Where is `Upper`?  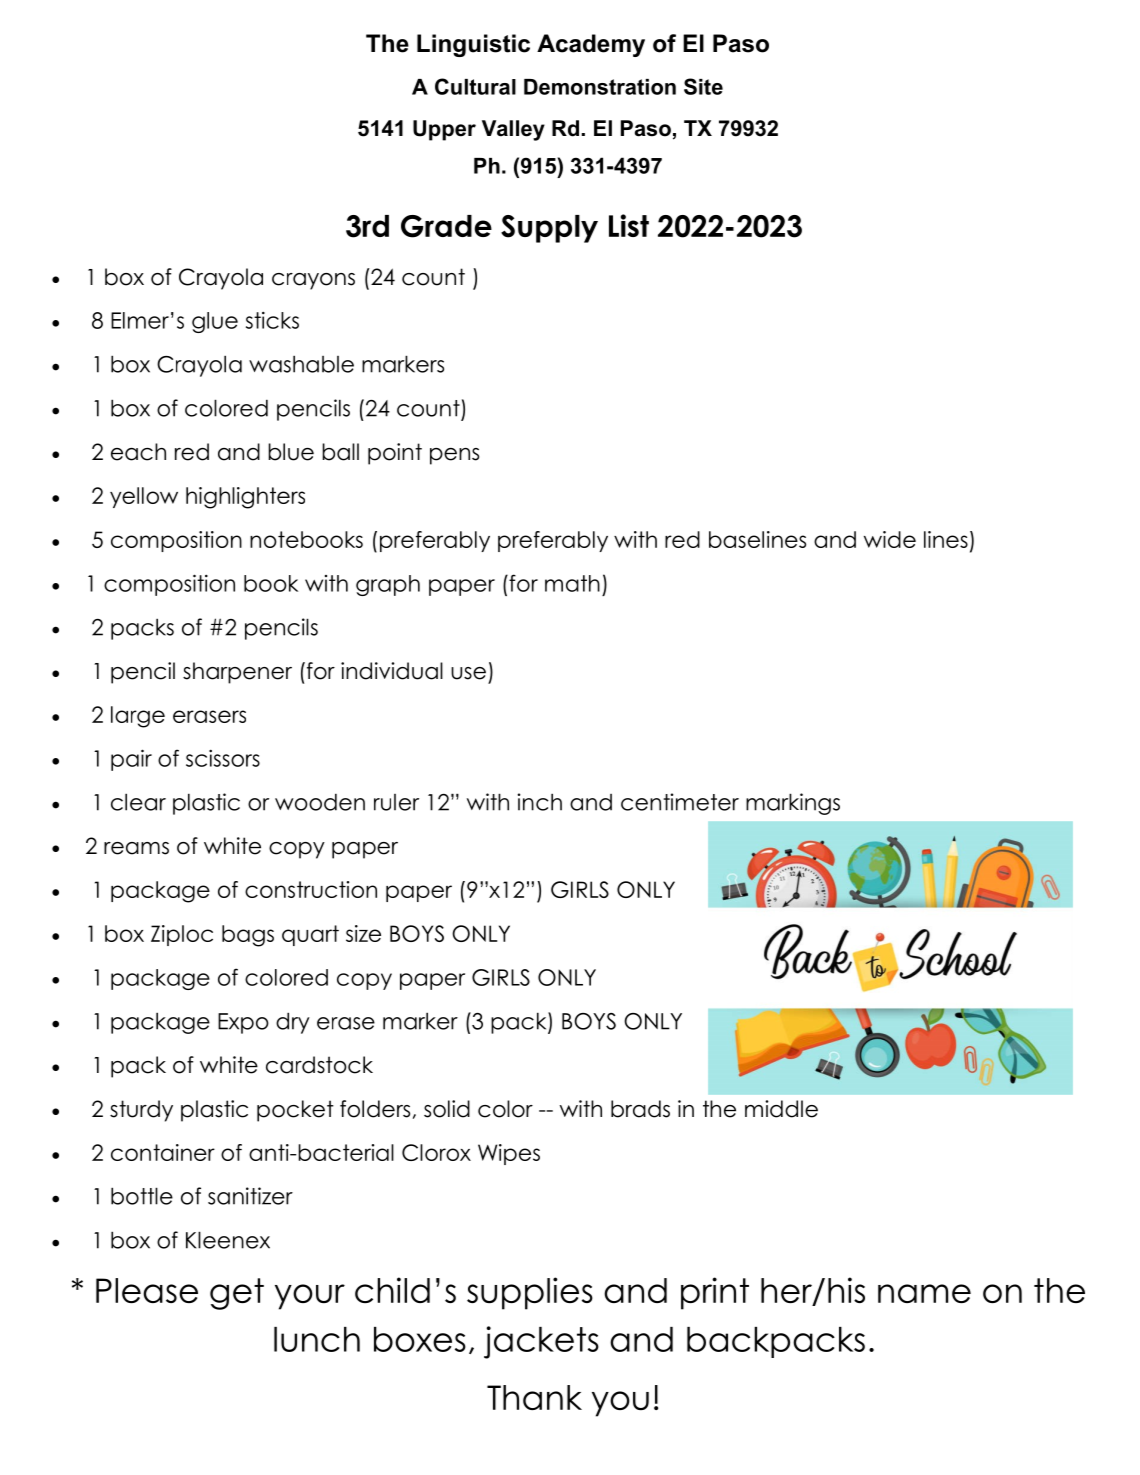
Upper is located at coordinates (444, 130).
